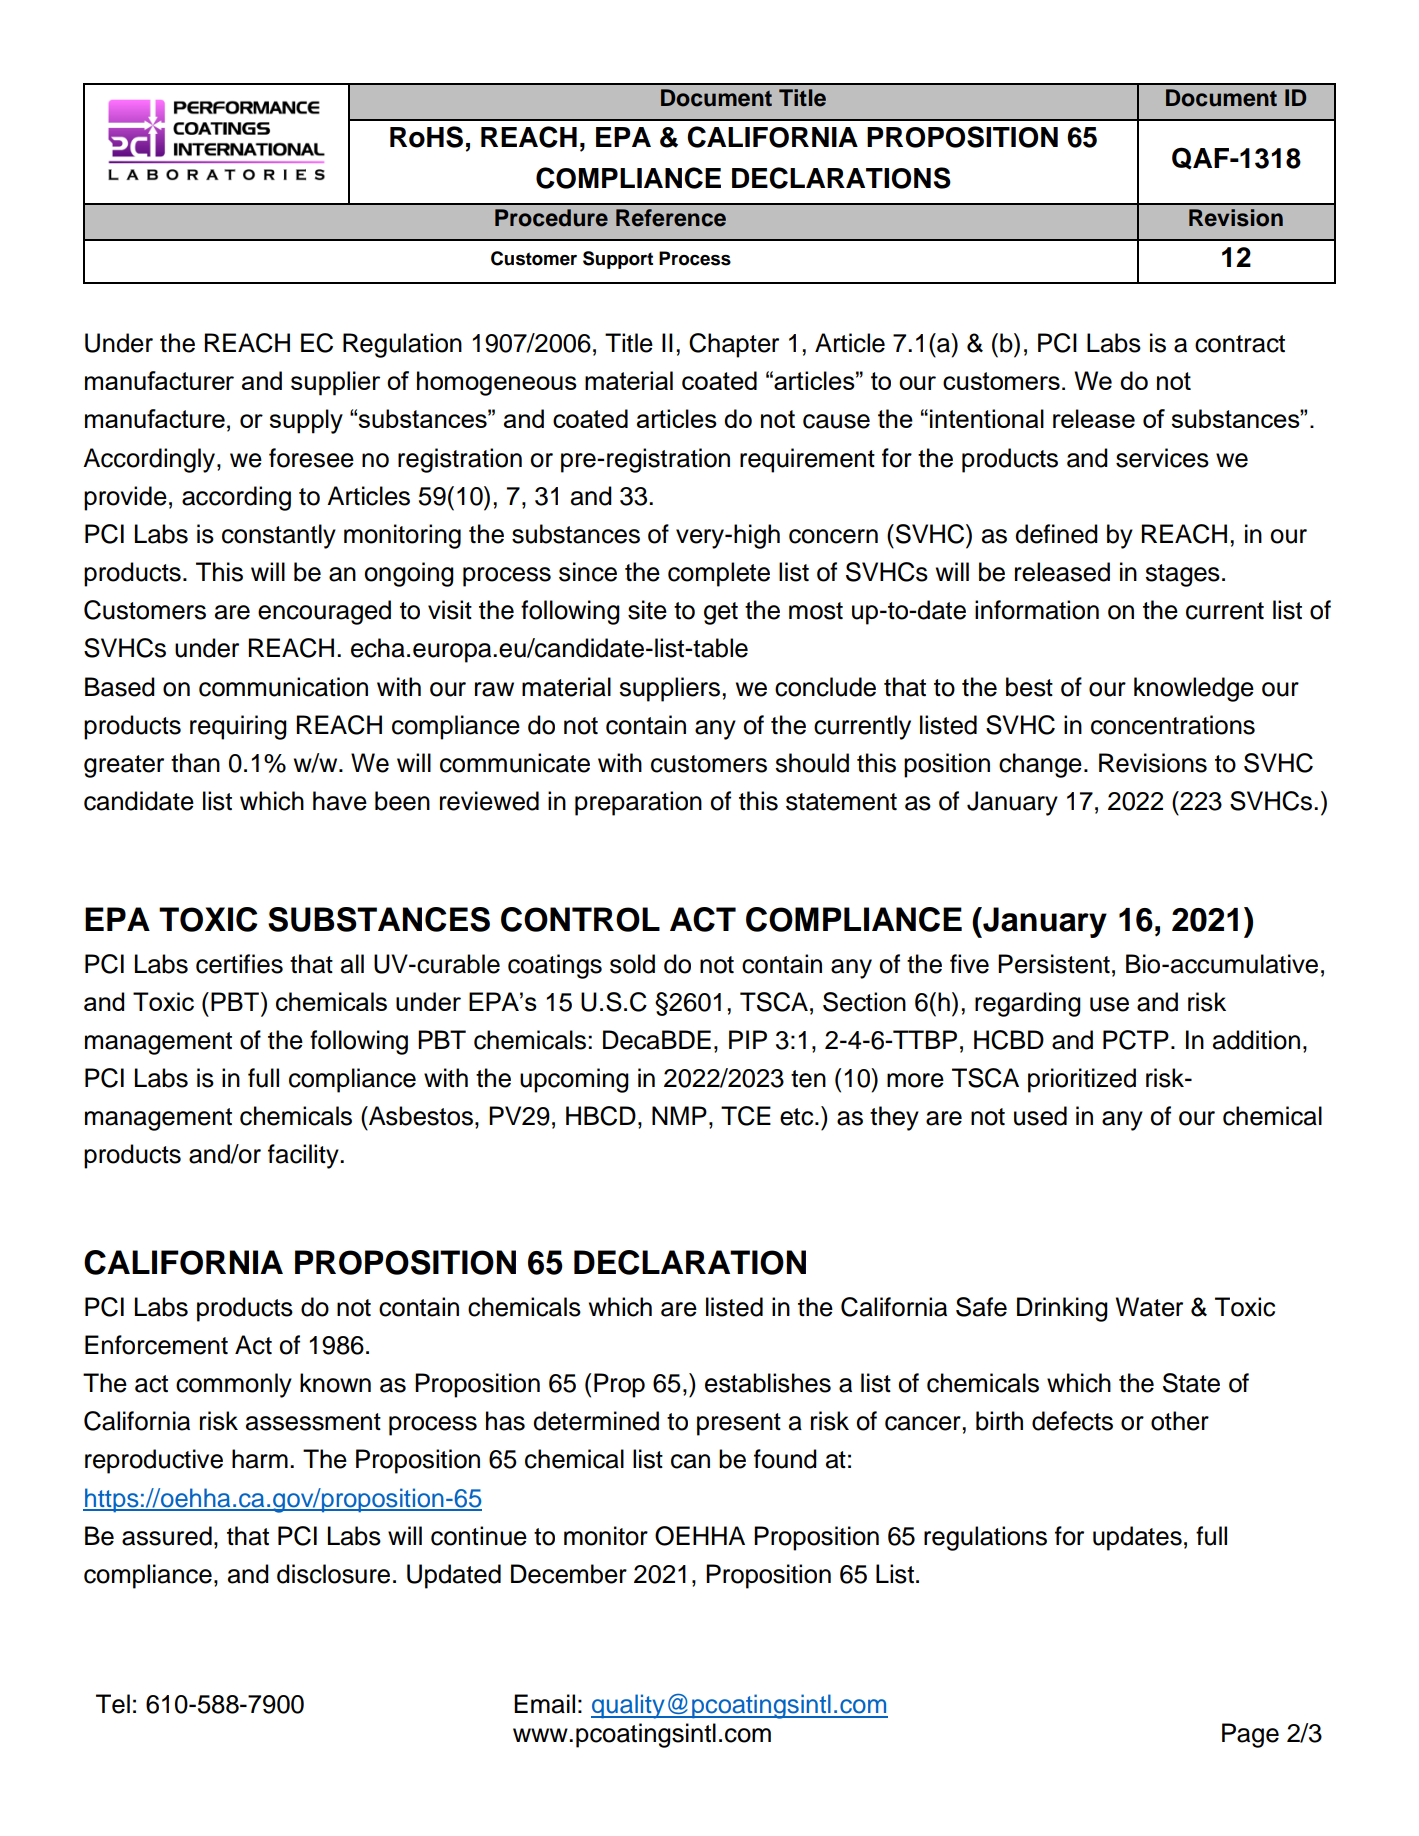 The image size is (1419, 1836). I want to click on concentrations, so click(1173, 725).
